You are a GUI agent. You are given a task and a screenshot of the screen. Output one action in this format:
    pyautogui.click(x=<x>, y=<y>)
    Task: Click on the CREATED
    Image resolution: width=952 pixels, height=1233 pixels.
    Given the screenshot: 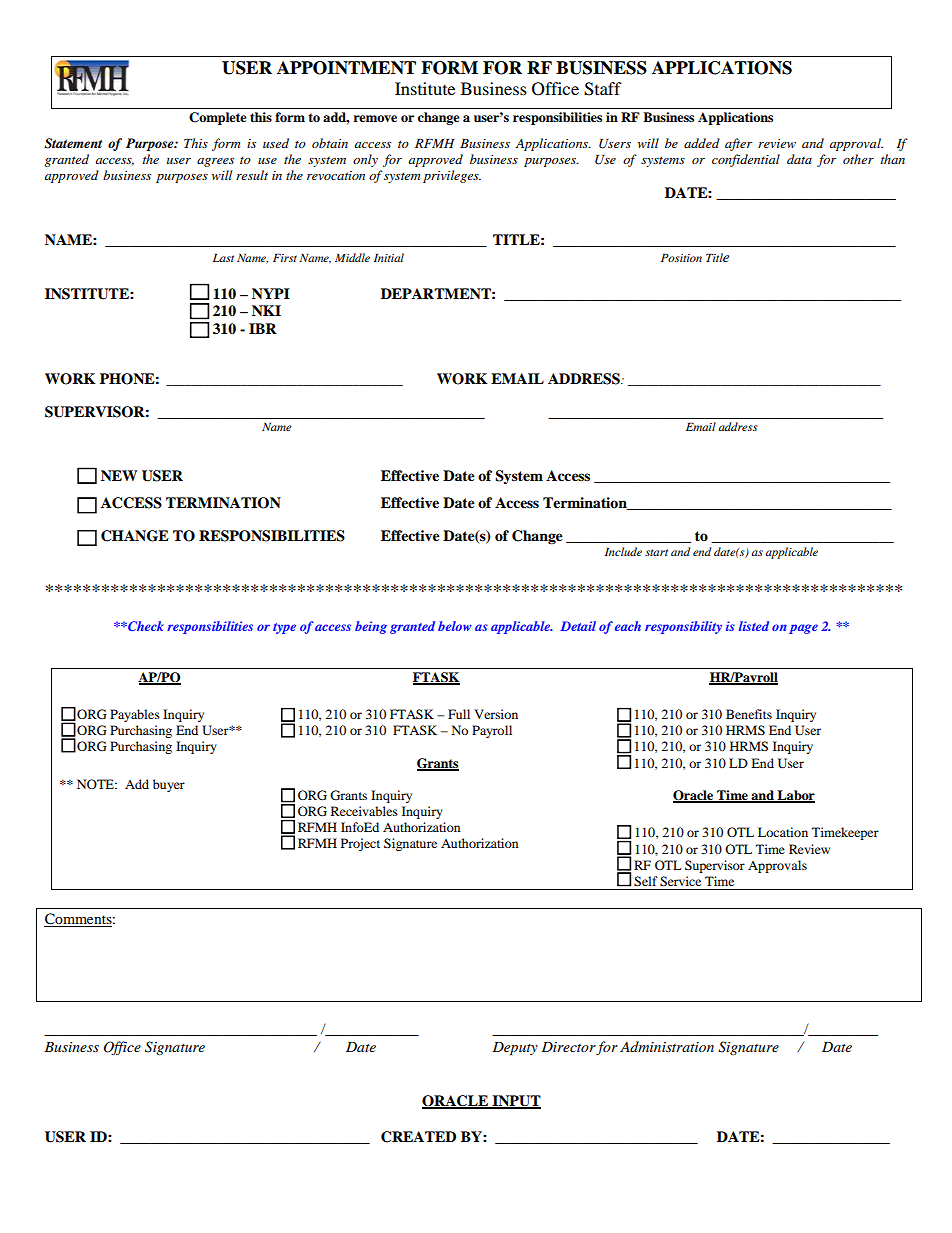 What is the action you would take?
    pyautogui.click(x=418, y=1137)
